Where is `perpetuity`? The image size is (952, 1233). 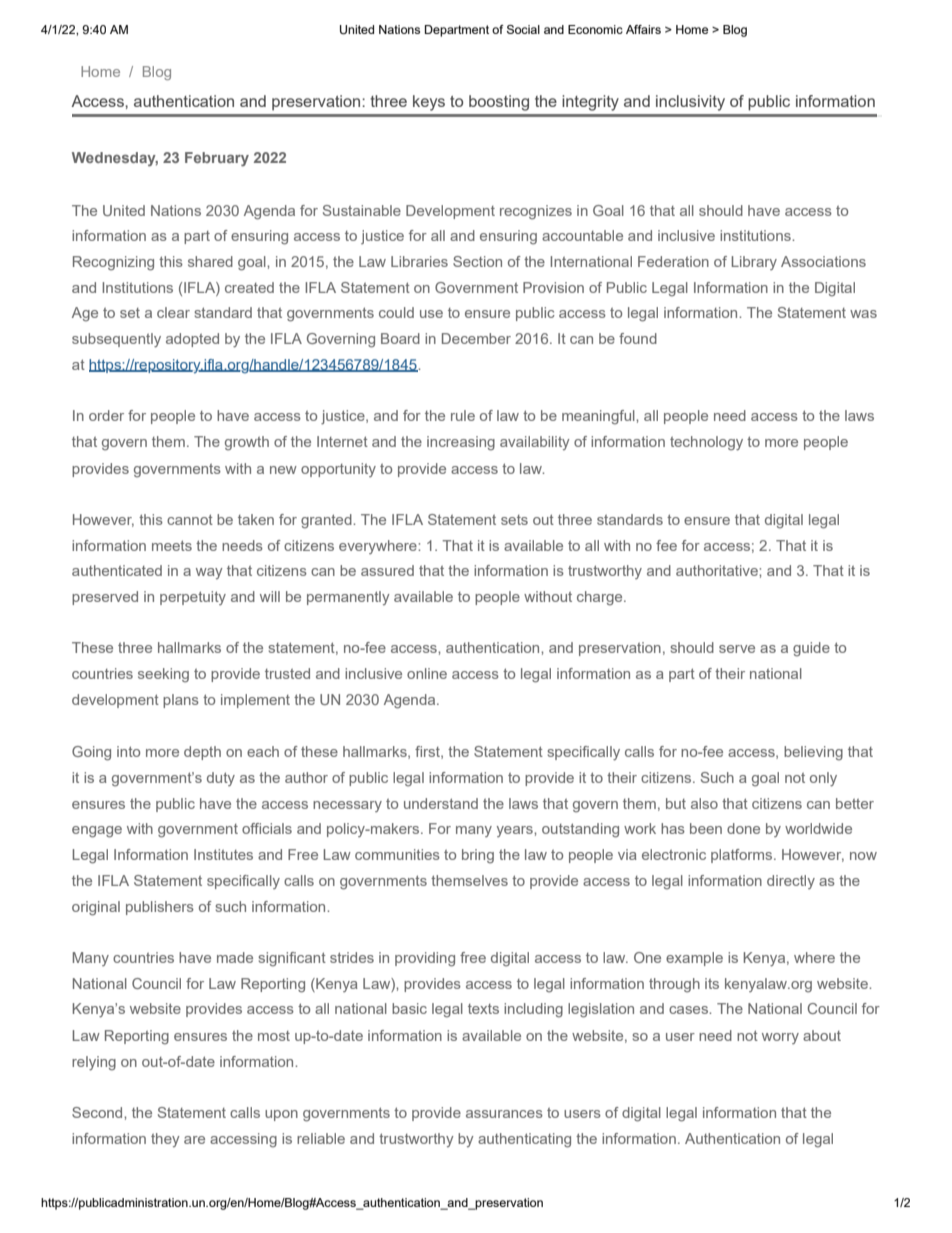 perpetuity is located at coordinates (193, 598).
